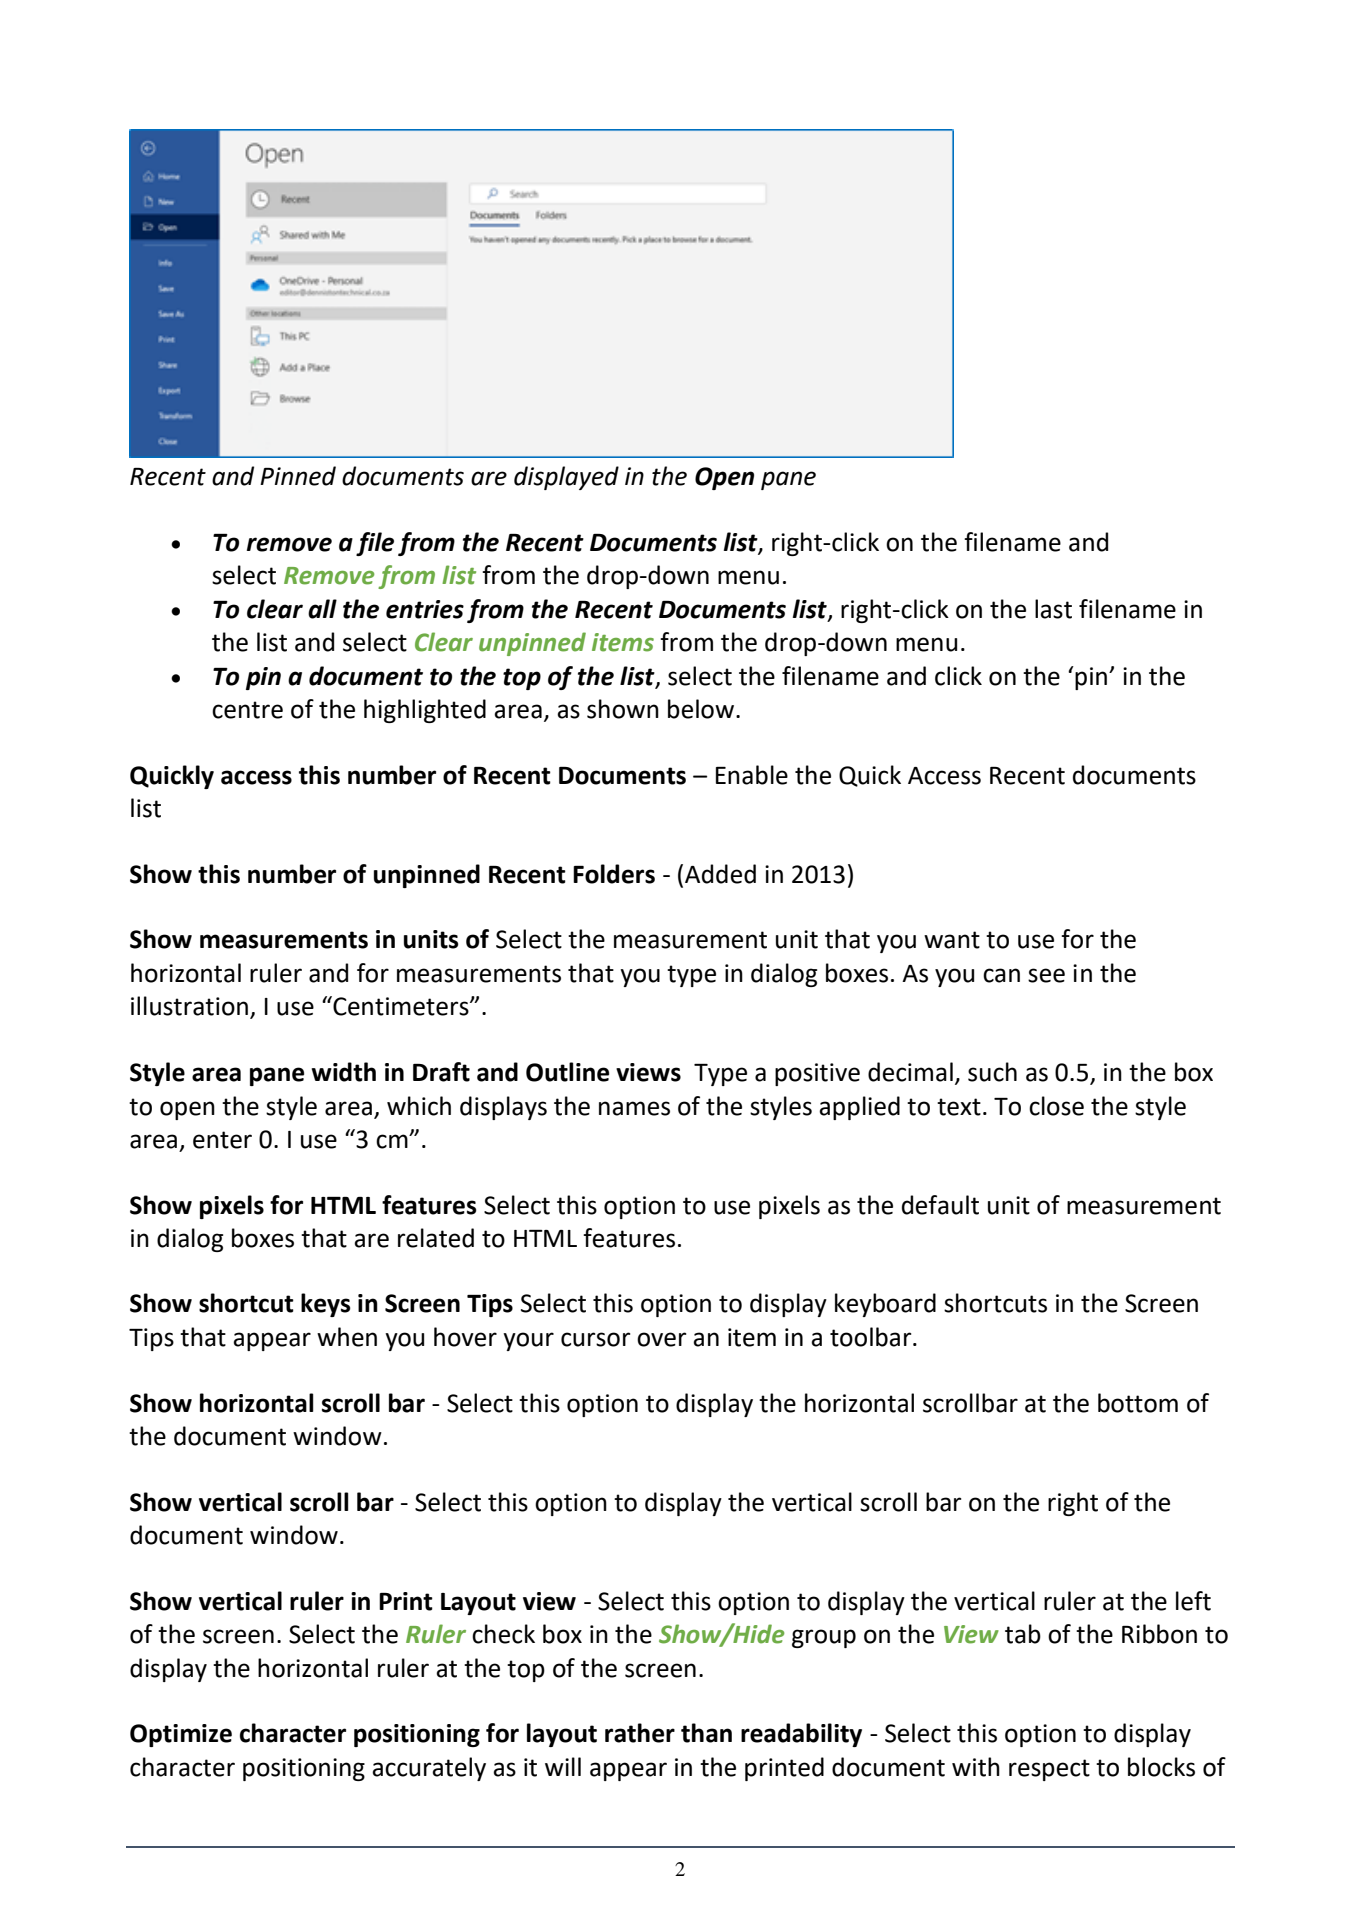 Image resolution: width=1361 pixels, height=1926 pixels. I want to click on when, so click(347, 1337).
